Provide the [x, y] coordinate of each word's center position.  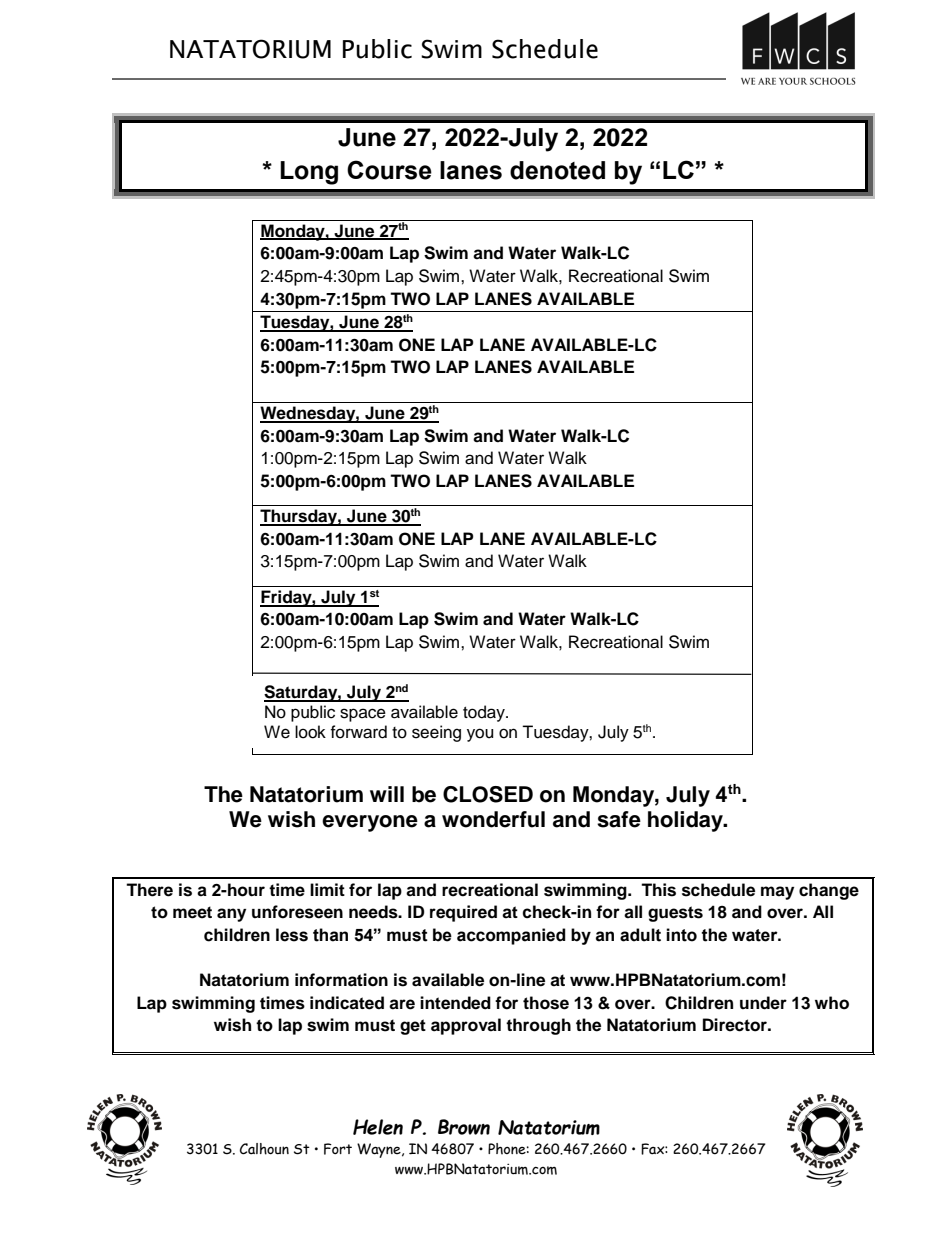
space [363, 715]
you [480, 735]
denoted [557, 170]
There [149, 890]
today [485, 713]
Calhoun [264, 1149]
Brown [464, 1127]
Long [309, 173]
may [777, 893]
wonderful [493, 819]
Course [389, 170]
